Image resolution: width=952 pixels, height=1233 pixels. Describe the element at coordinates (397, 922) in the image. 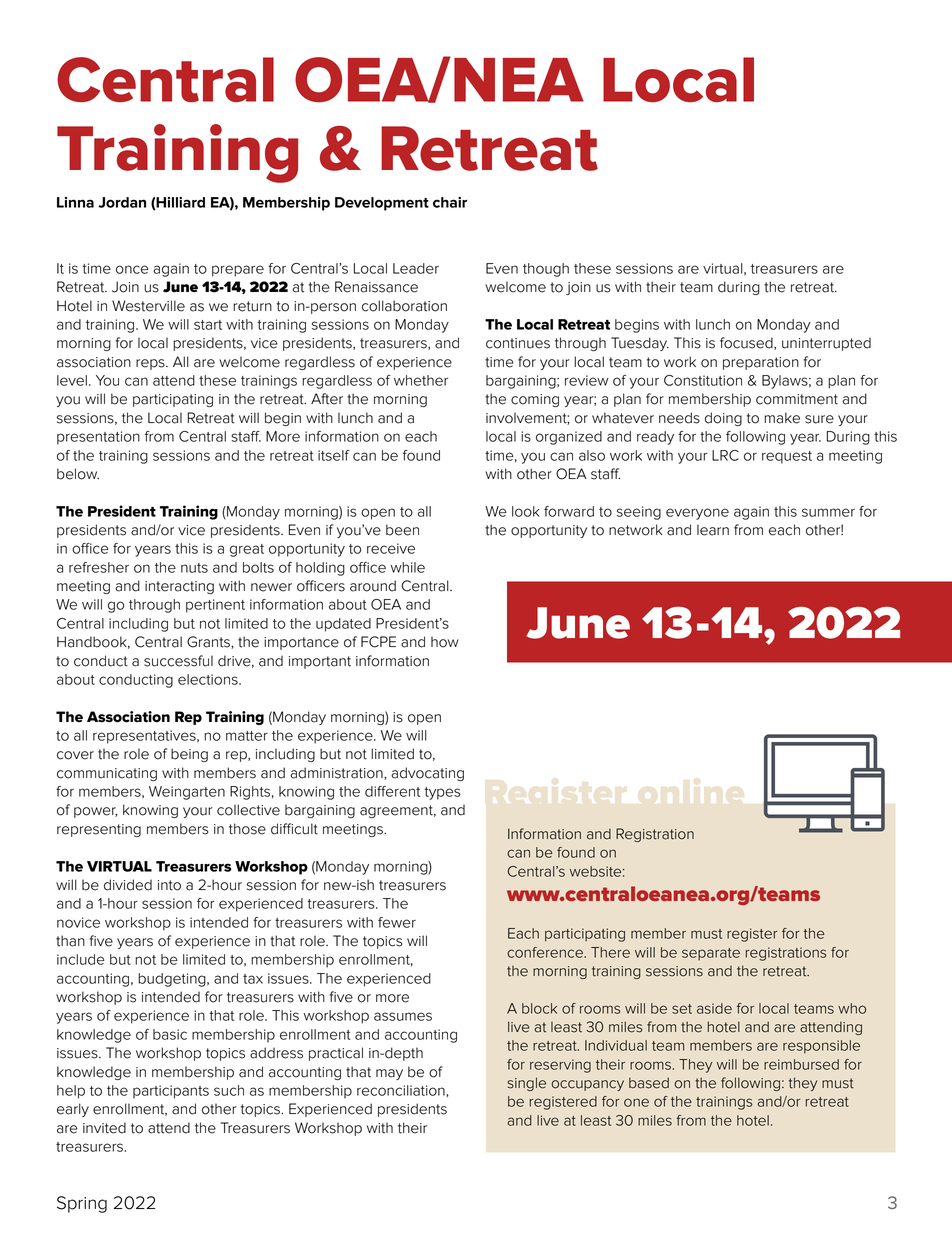

I see `fewer` at that location.
